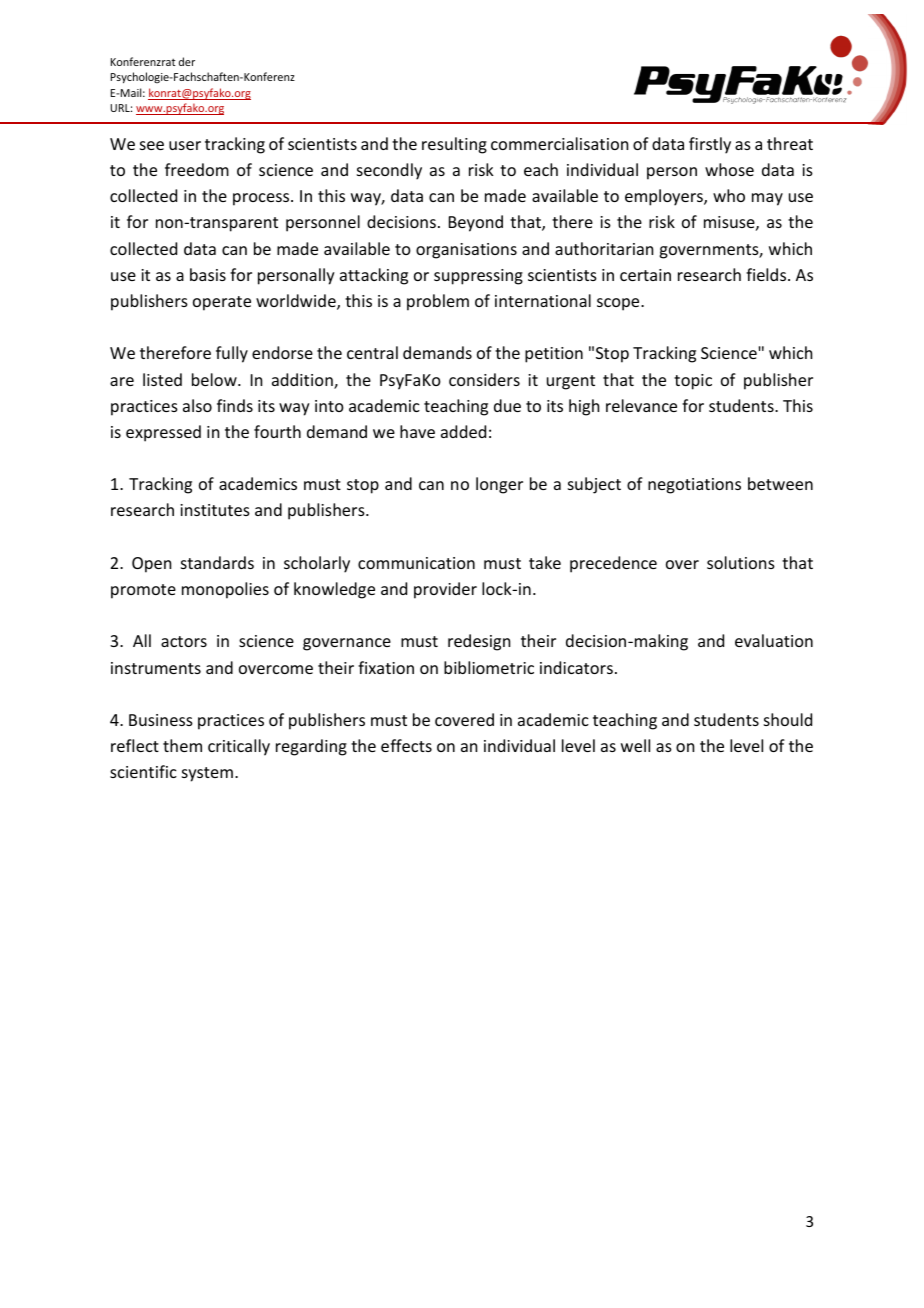 This screenshot has width=924, height=1308. Describe the element at coordinates (774, 640) in the screenshot. I see `evaluation` at that location.
